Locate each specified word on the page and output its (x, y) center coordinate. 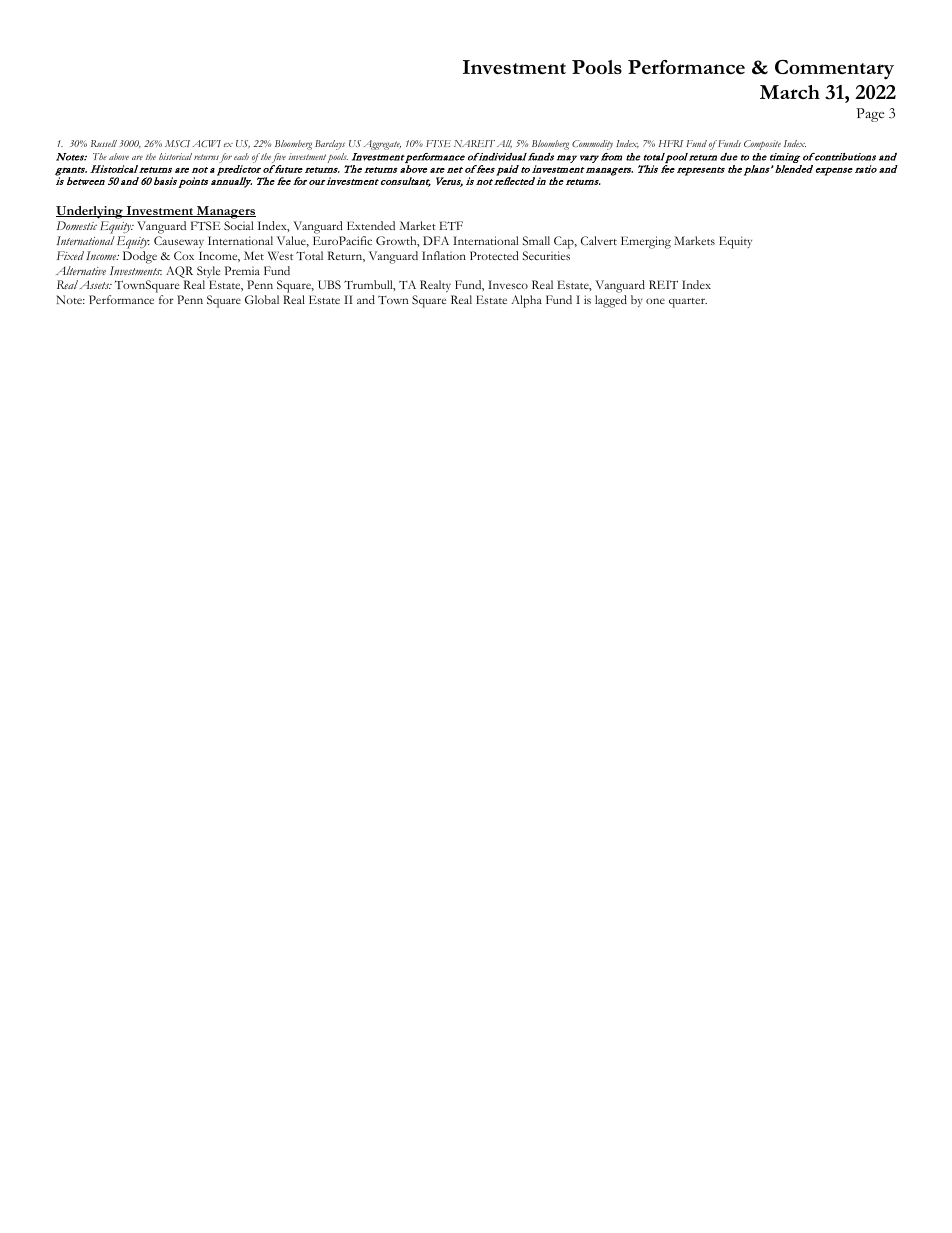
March (790, 92)
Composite (762, 145)
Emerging (646, 242)
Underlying (90, 212)
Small (536, 240)
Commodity (592, 145)
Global (262, 299)
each (241, 156)
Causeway (179, 242)
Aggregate (382, 145)
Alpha (526, 301)
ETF (451, 225)
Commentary (834, 69)
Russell (104, 143)
